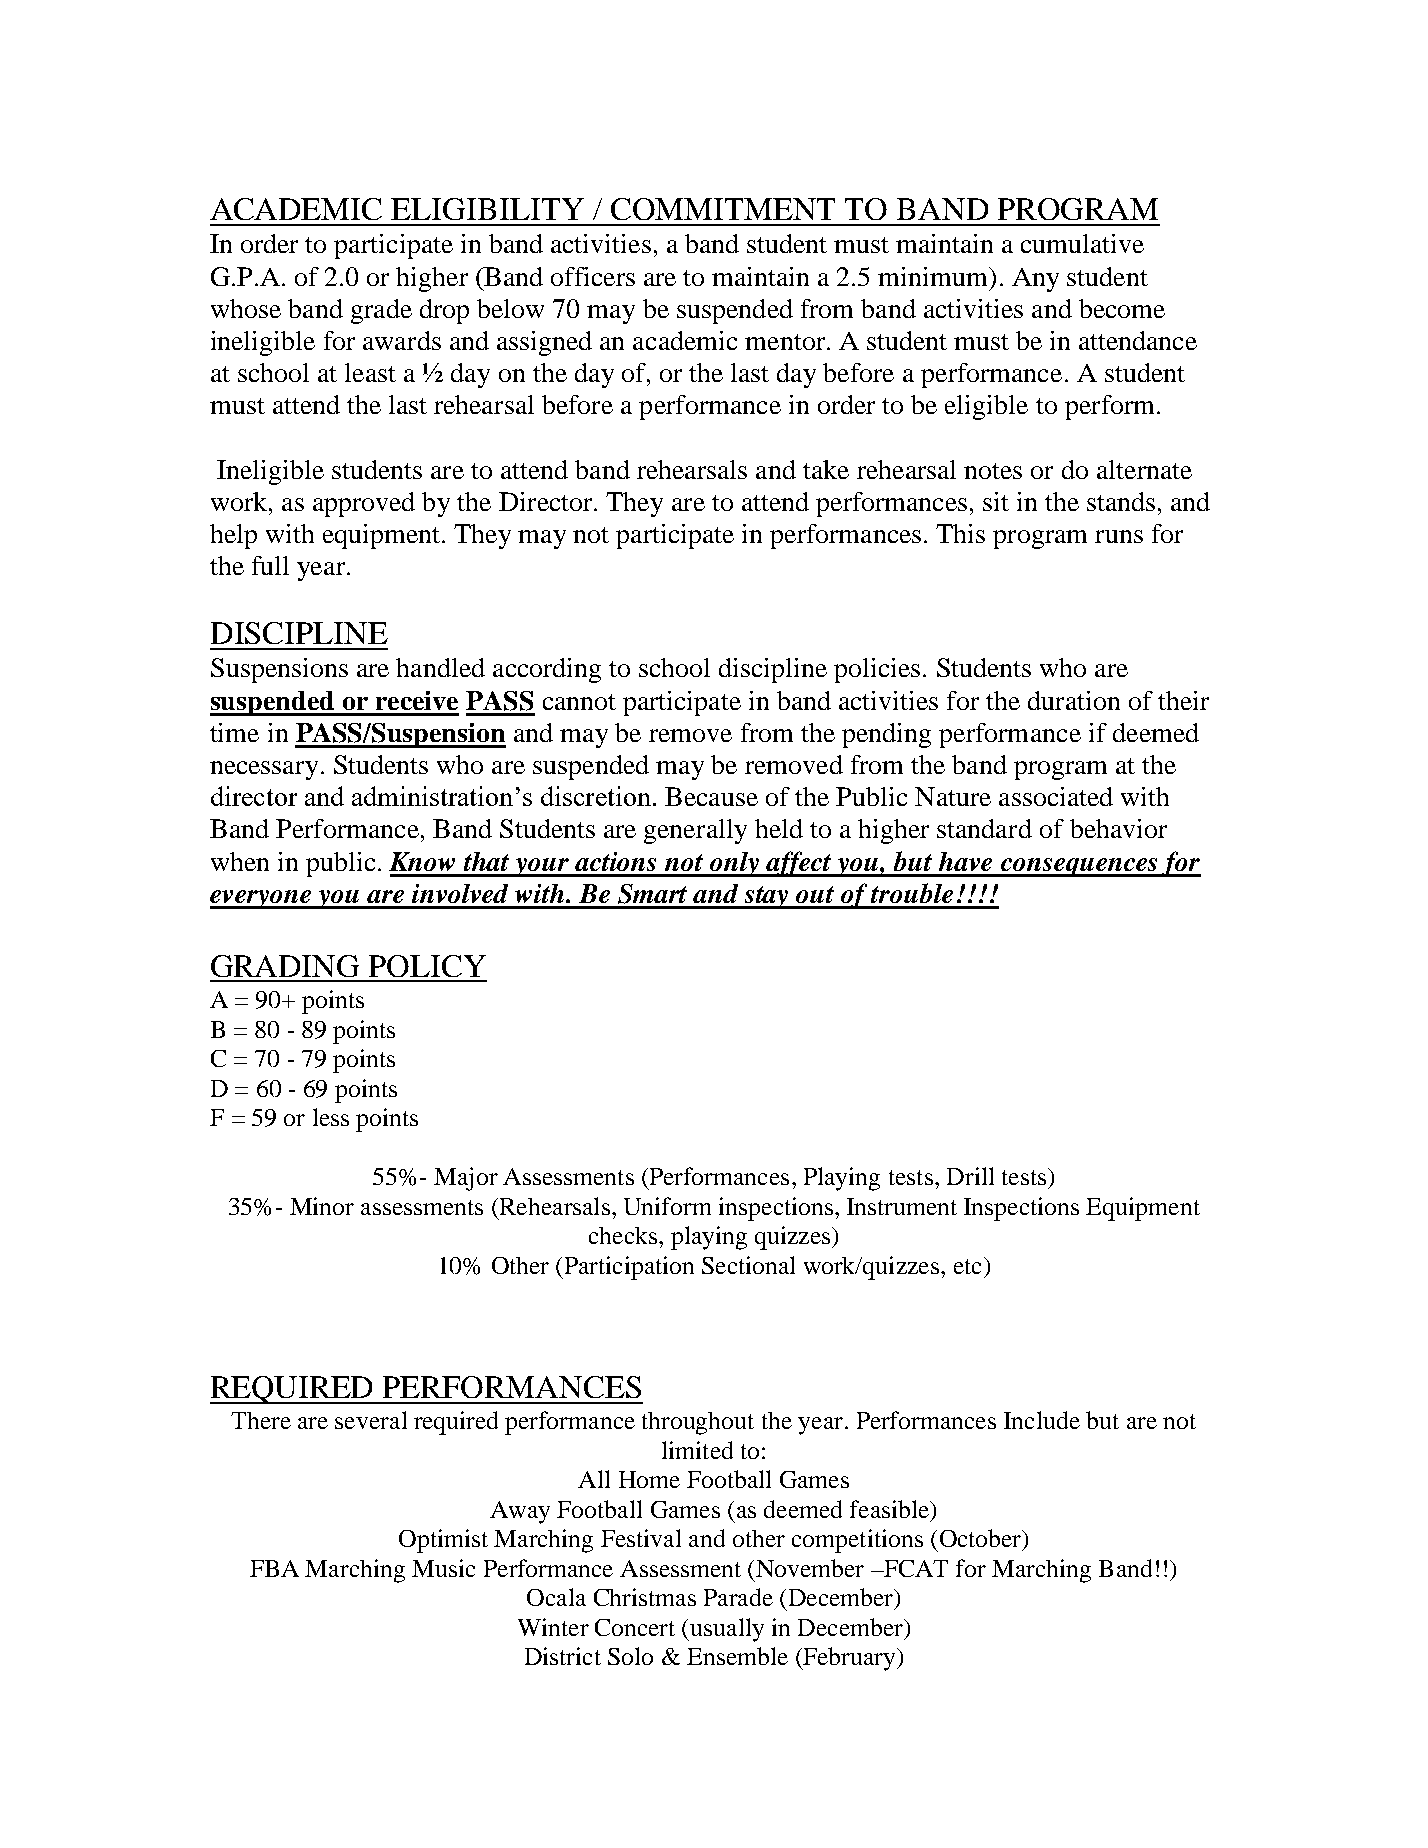 The width and height of the image is (1428, 1848). What do you see at coordinates (1082, 243) in the image?
I see `cumulative` at bounding box center [1082, 243].
